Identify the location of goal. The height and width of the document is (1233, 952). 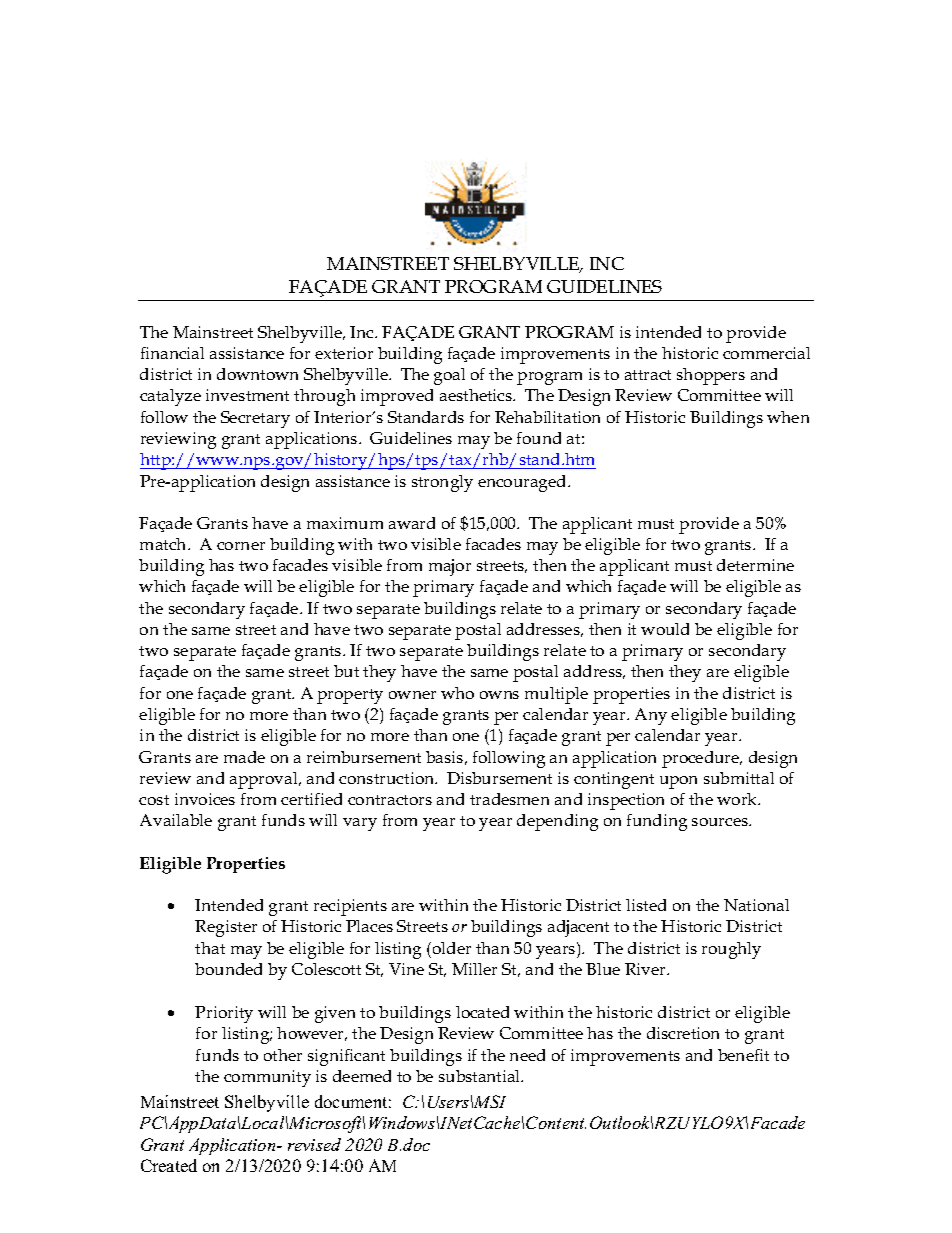
(449, 376).
